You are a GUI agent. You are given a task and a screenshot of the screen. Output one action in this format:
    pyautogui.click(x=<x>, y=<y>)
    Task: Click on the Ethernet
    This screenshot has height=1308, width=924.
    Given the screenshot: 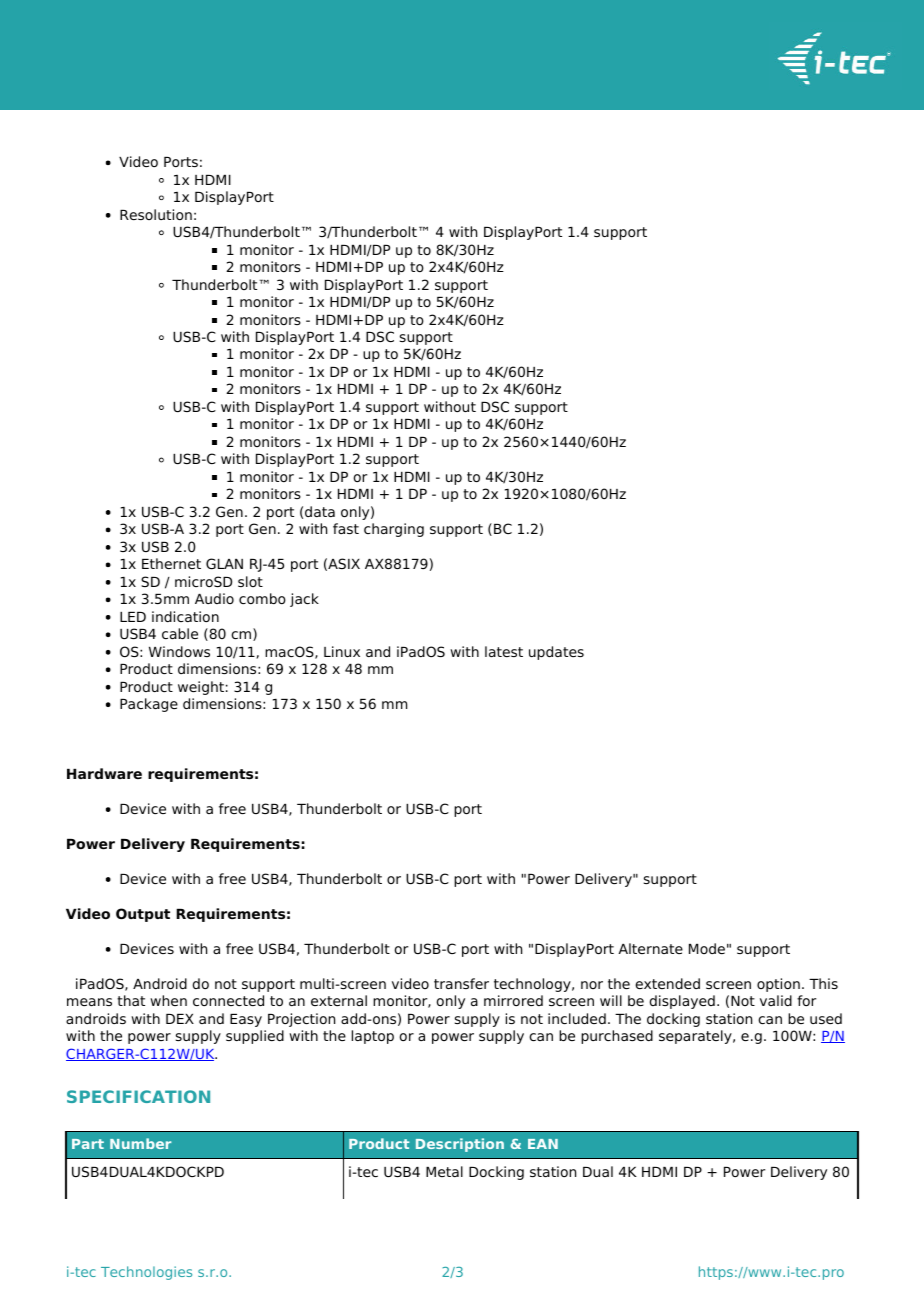 What is the action you would take?
    pyautogui.click(x=171, y=563)
